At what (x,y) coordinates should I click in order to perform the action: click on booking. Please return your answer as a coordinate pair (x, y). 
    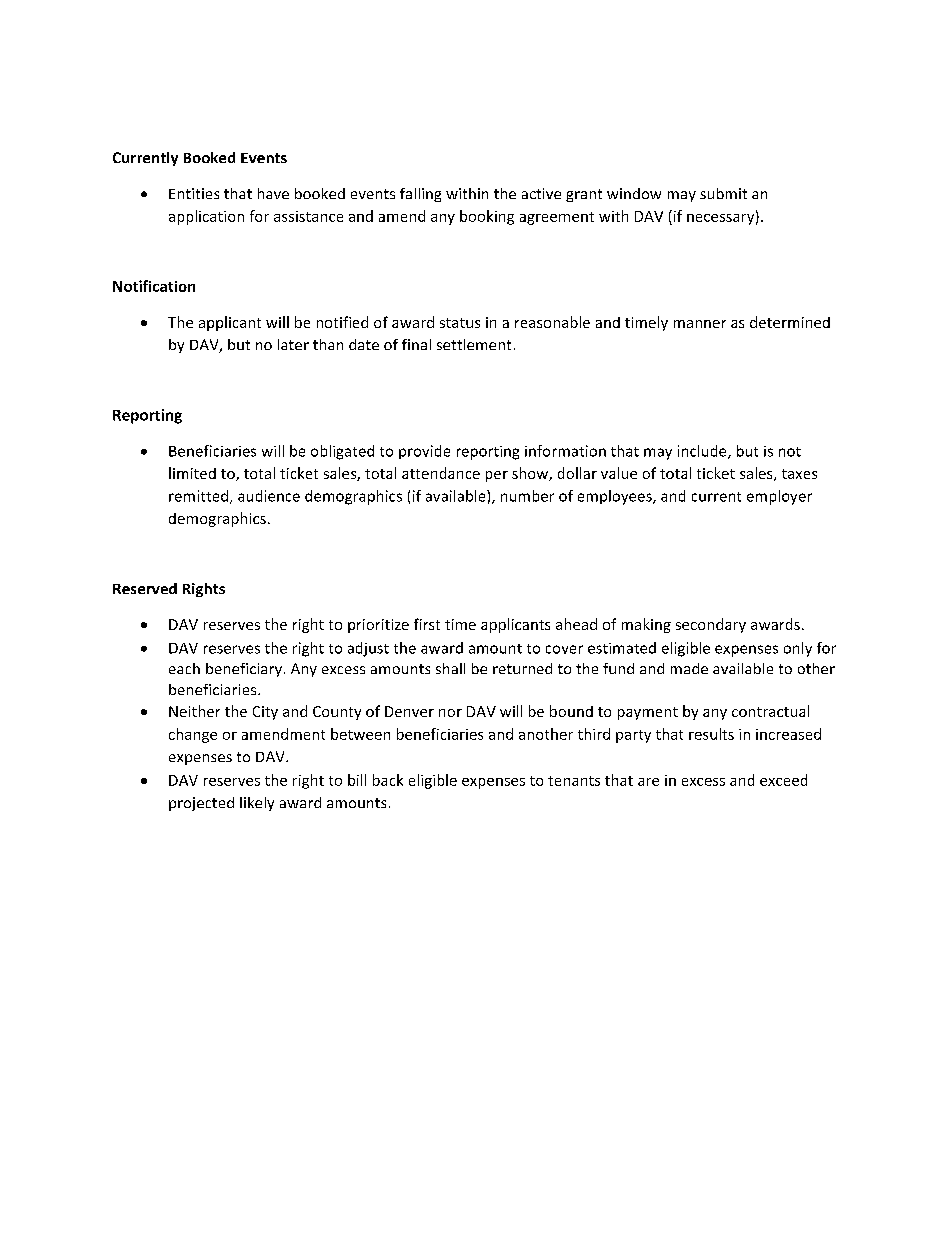
    Looking at the image, I should click on (487, 217).
